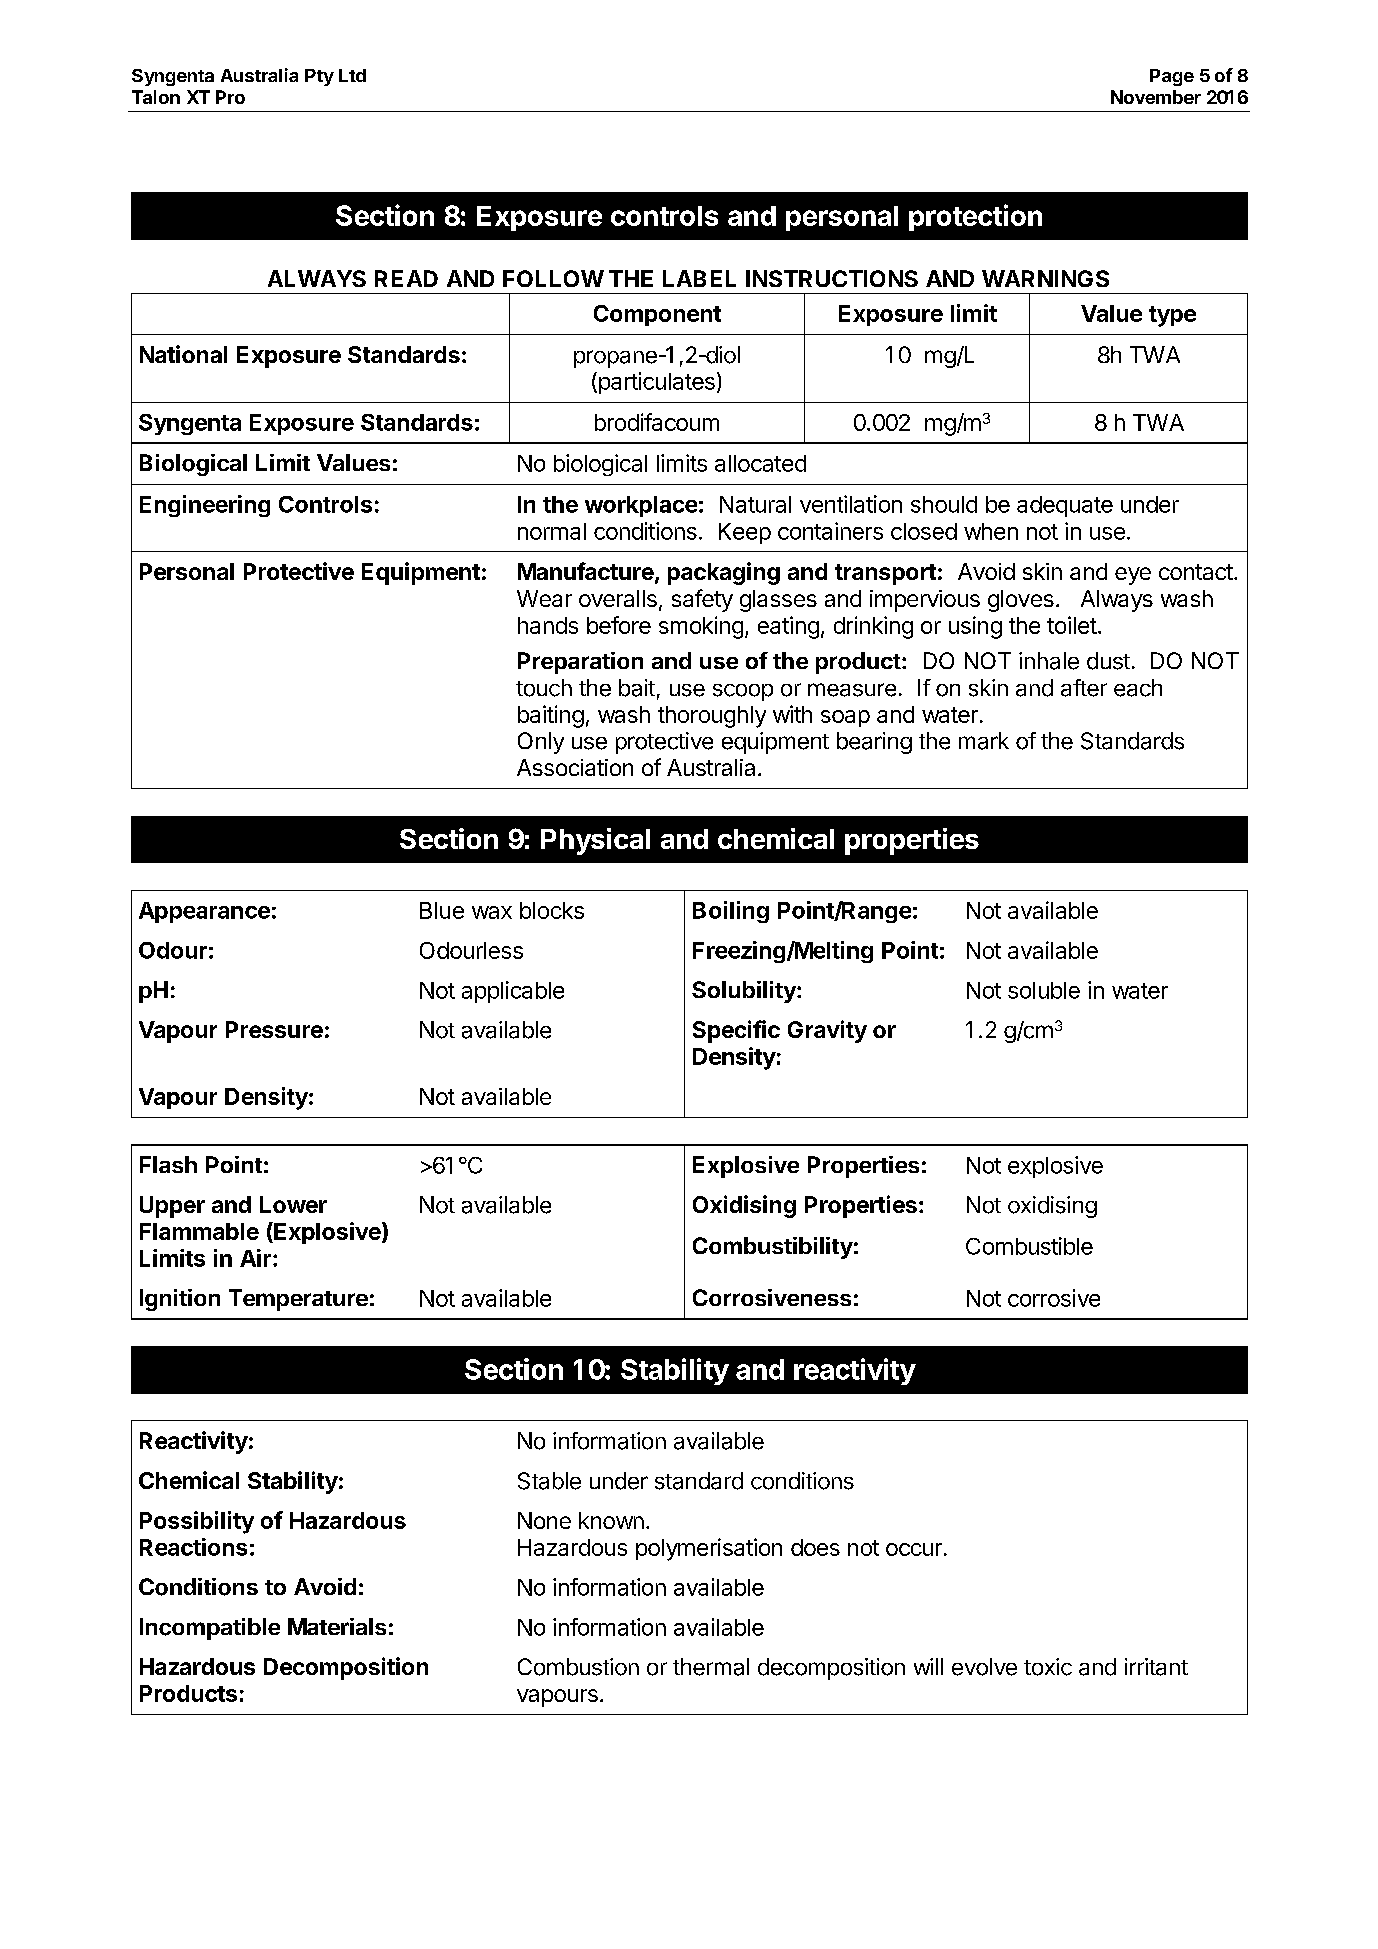 Image resolution: width=1378 pixels, height=1949 pixels. What do you see at coordinates (731, 912) in the screenshot?
I see `Boiling` at bounding box center [731, 912].
